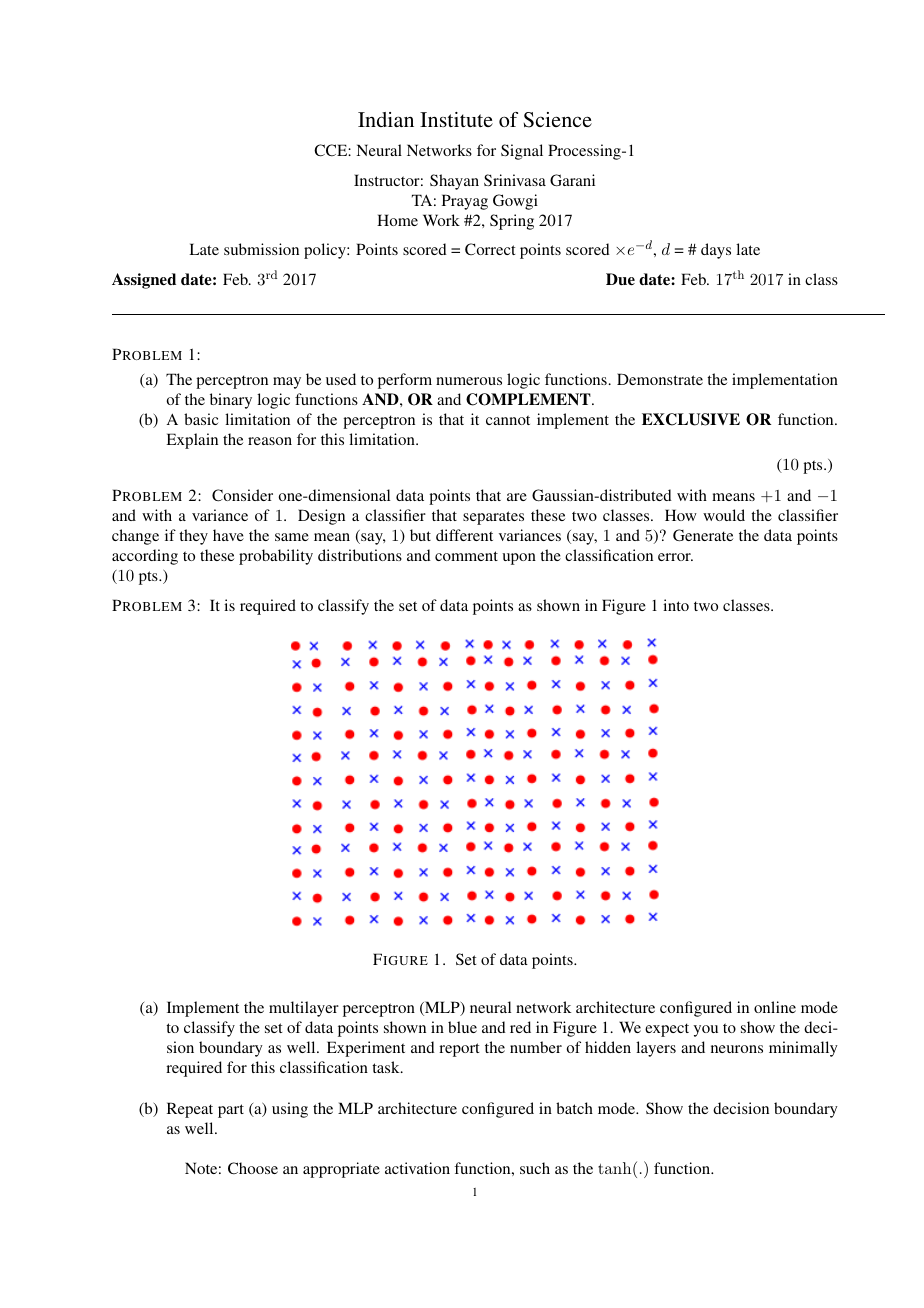  Describe the element at coordinates (276, 557) in the screenshot. I see `probability` at that location.
